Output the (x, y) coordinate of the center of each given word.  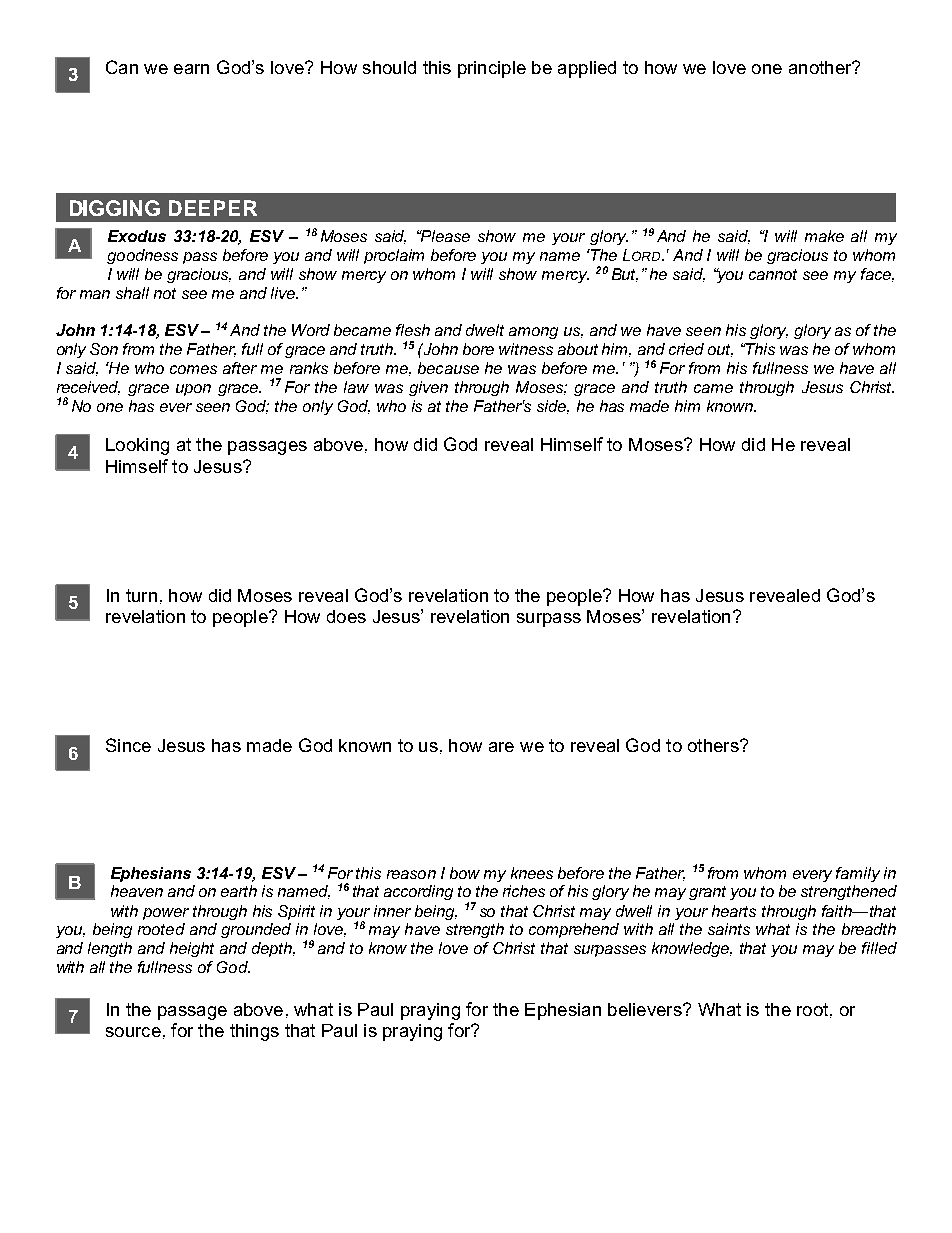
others (714, 745)
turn (141, 595)
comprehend (574, 930)
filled (879, 948)
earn (191, 69)
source (133, 1032)
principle (492, 69)
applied (587, 69)
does (346, 616)
